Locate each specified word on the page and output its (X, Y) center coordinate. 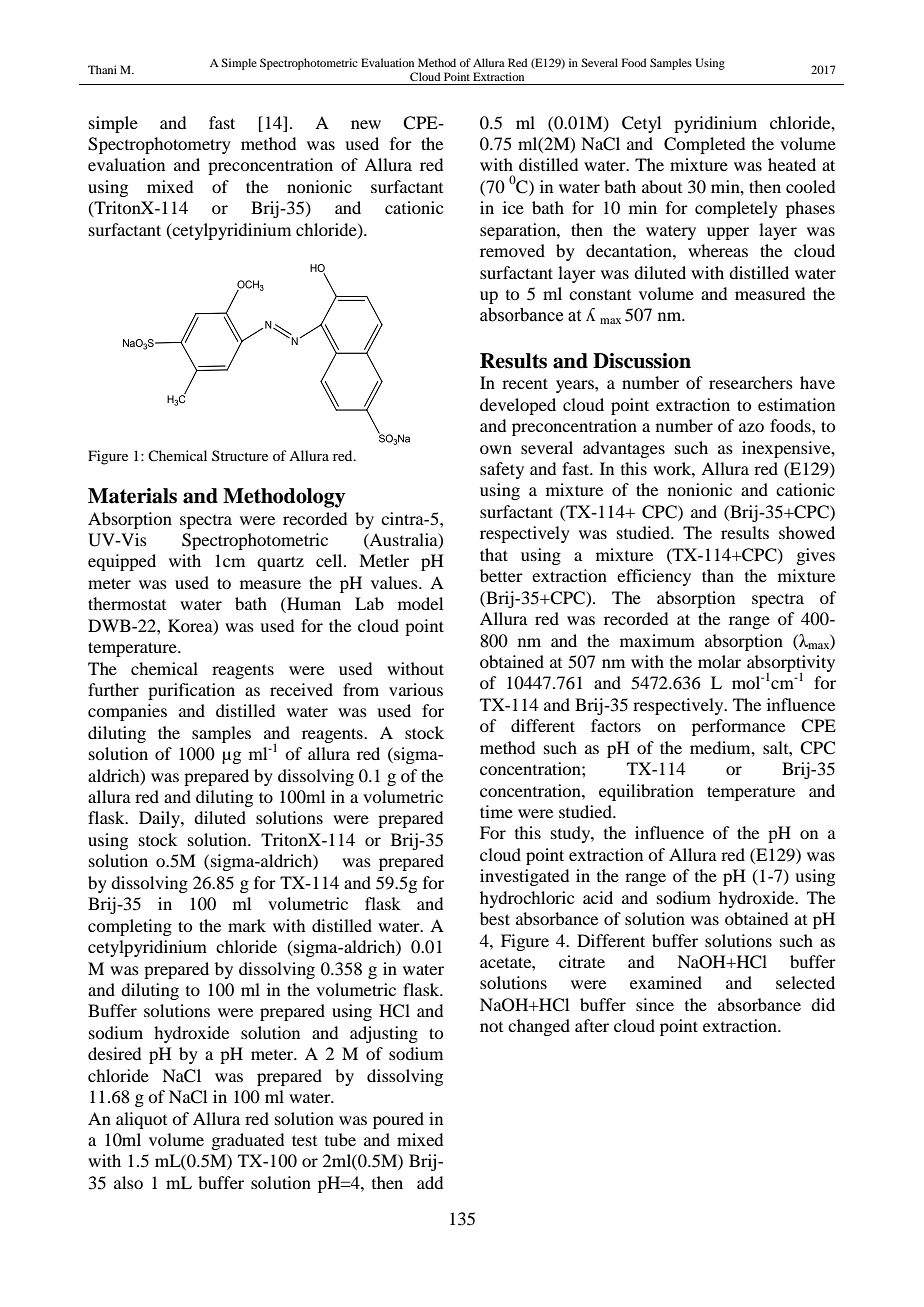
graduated (247, 1141)
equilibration (646, 792)
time (496, 811)
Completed (704, 145)
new (366, 124)
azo (751, 427)
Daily (160, 819)
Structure (240, 455)
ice (513, 207)
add (430, 1182)
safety (502, 470)
